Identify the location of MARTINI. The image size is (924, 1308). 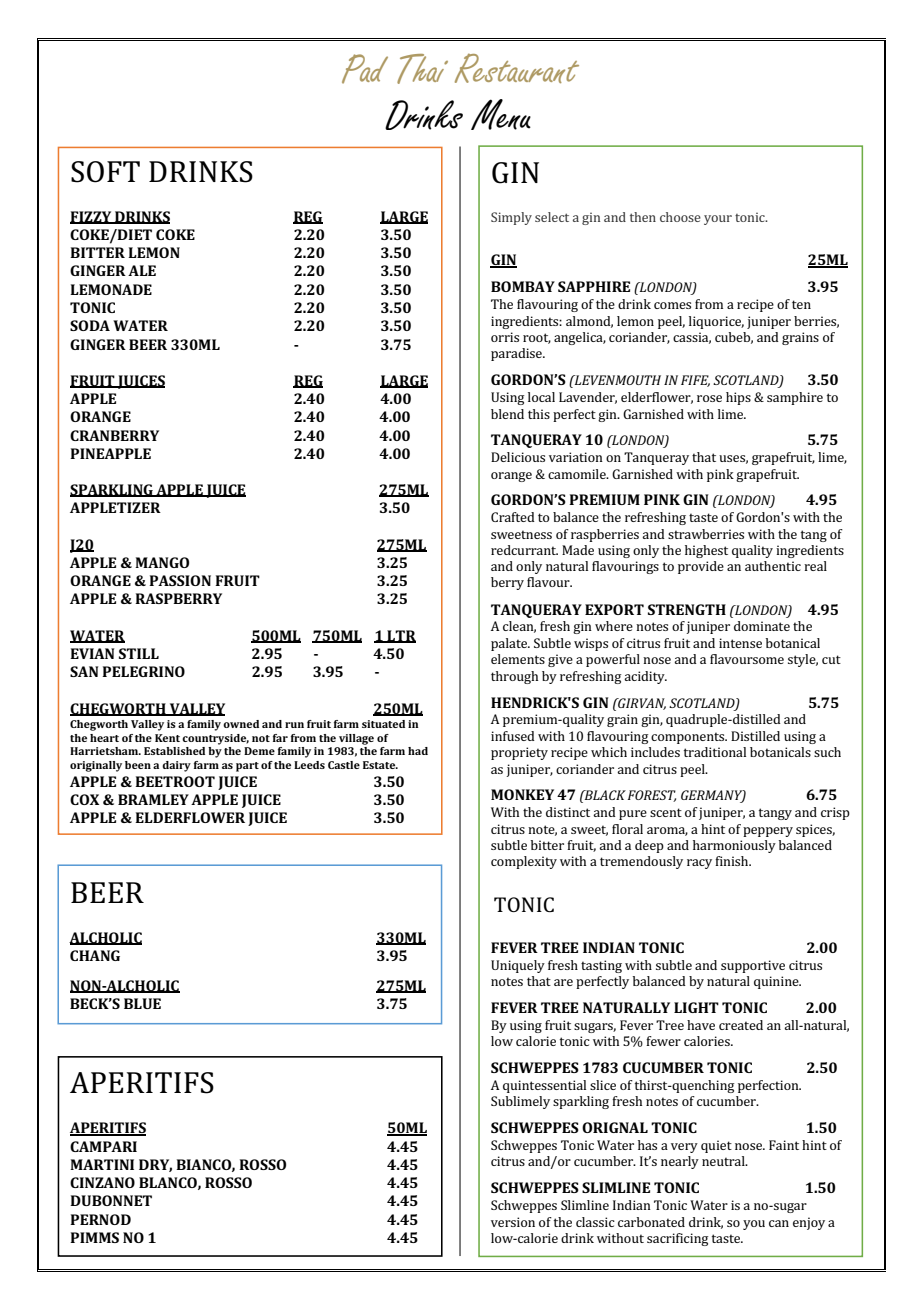
(102, 1164).
